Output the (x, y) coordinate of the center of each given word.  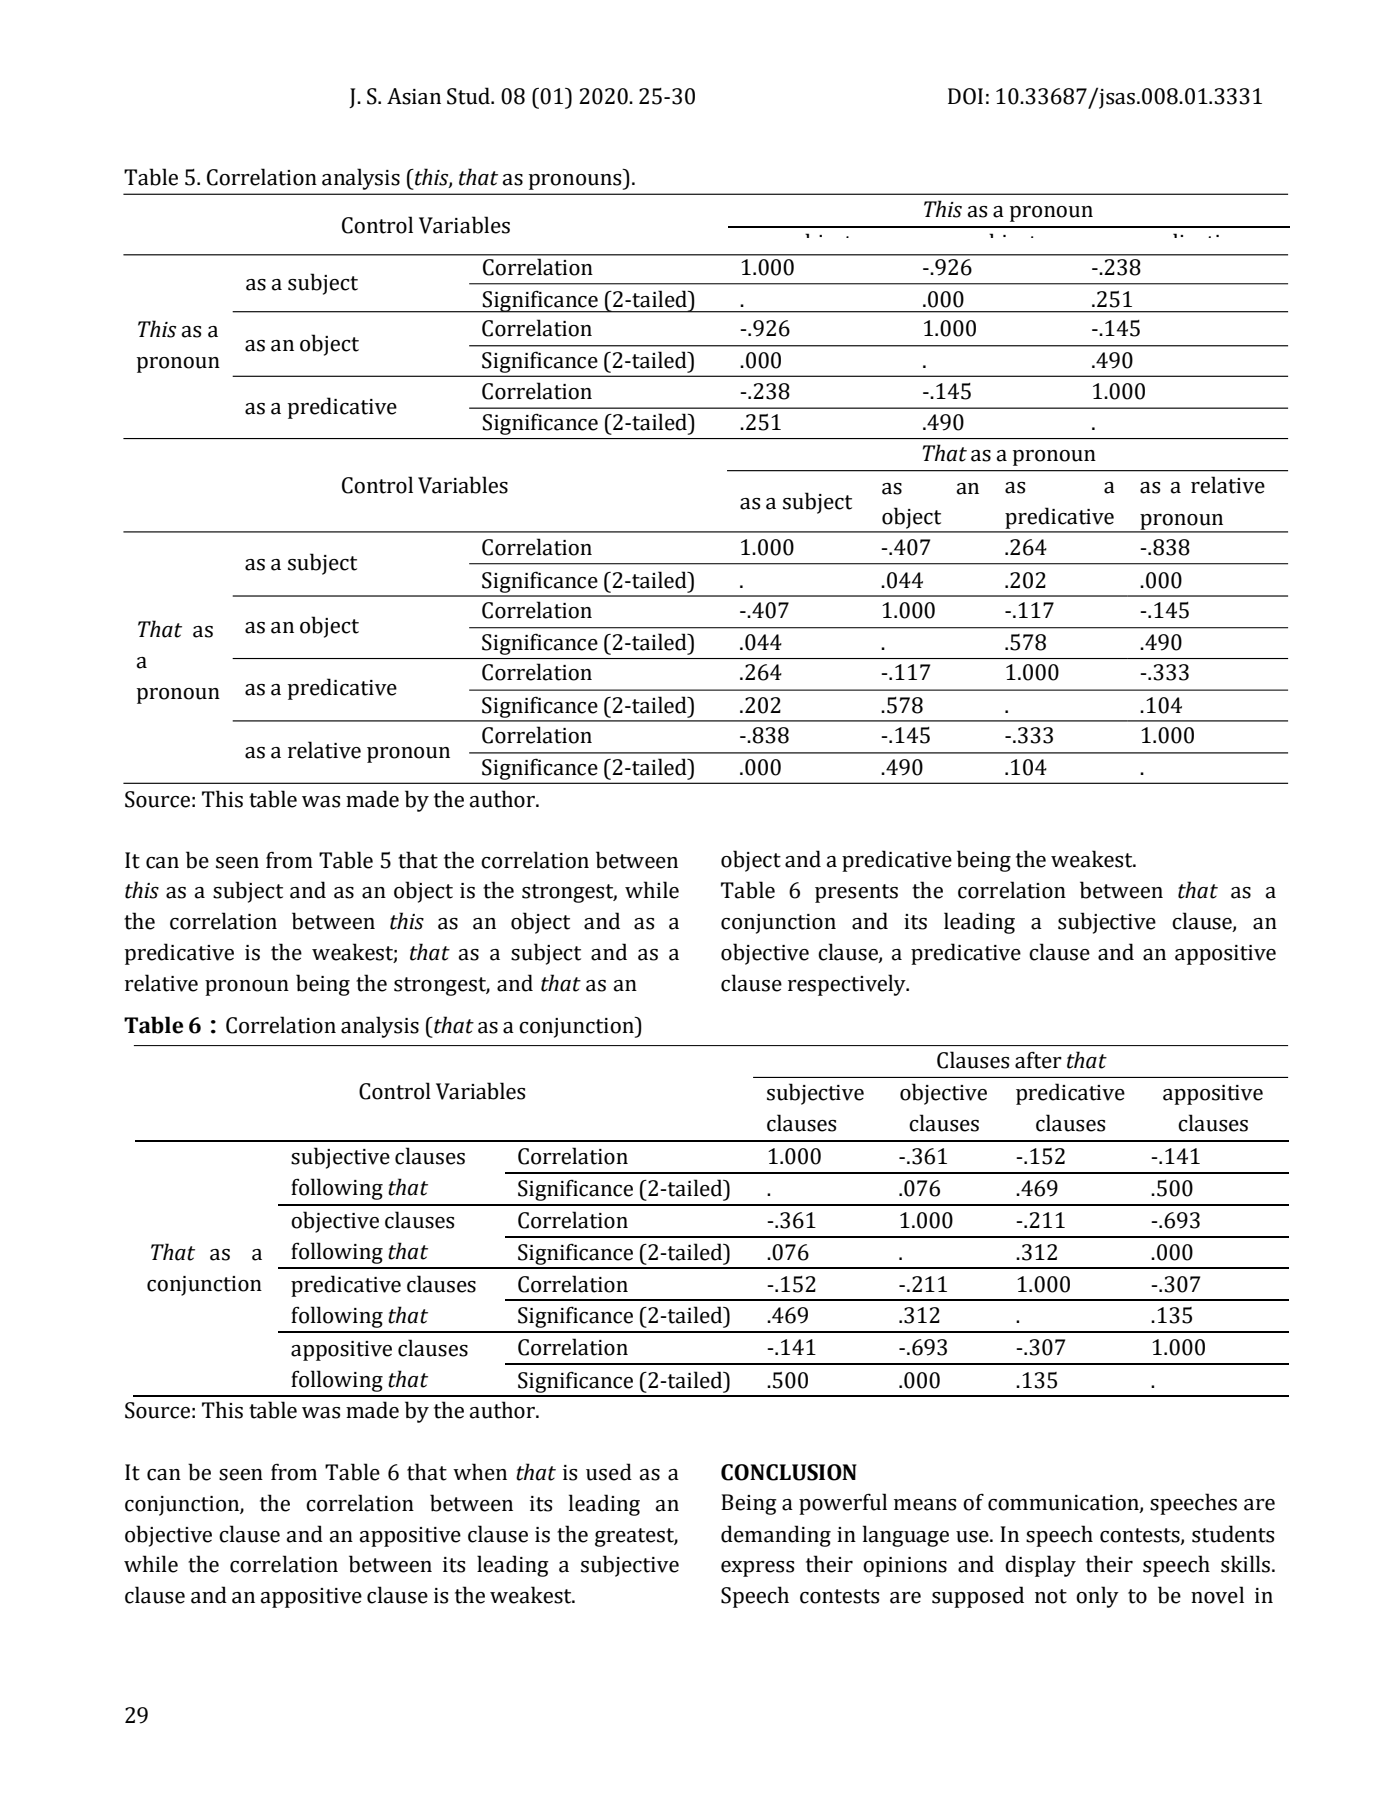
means (925, 1505)
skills (1245, 1564)
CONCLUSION (789, 1472)
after (1038, 1060)
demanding (776, 1536)
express (757, 1569)
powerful (843, 1504)
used (609, 1472)
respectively (848, 985)
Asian (414, 96)
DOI (965, 96)
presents (856, 893)
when (480, 1472)
